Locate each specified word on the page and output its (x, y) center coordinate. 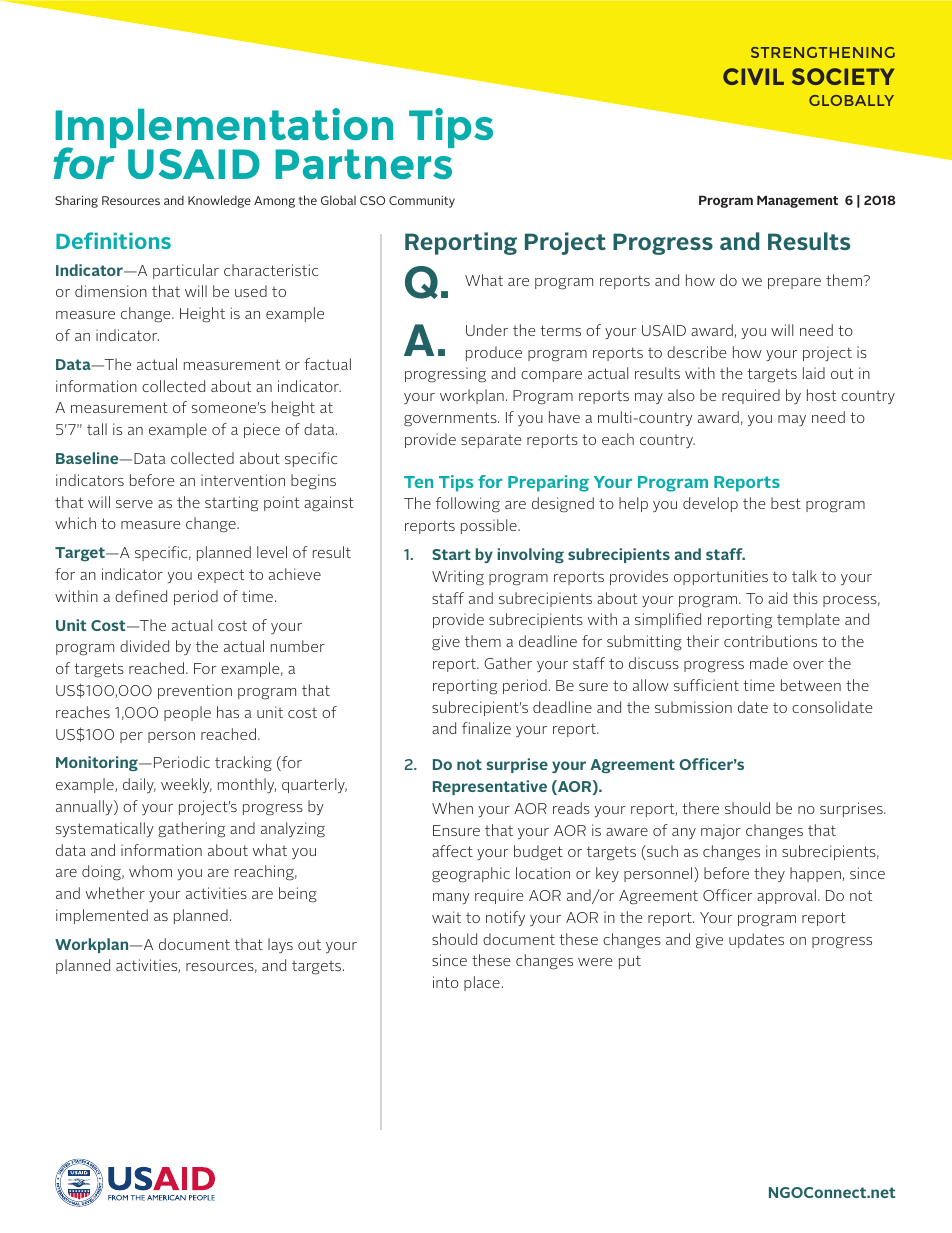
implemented (102, 916)
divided (144, 646)
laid (814, 373)
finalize (486, 728)
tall (97, 429)
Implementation (224, 129)
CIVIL (753, 76)
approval (786, 896)
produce (494, 353)
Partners (363, 164)
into (446, 982)
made (769, 663)
